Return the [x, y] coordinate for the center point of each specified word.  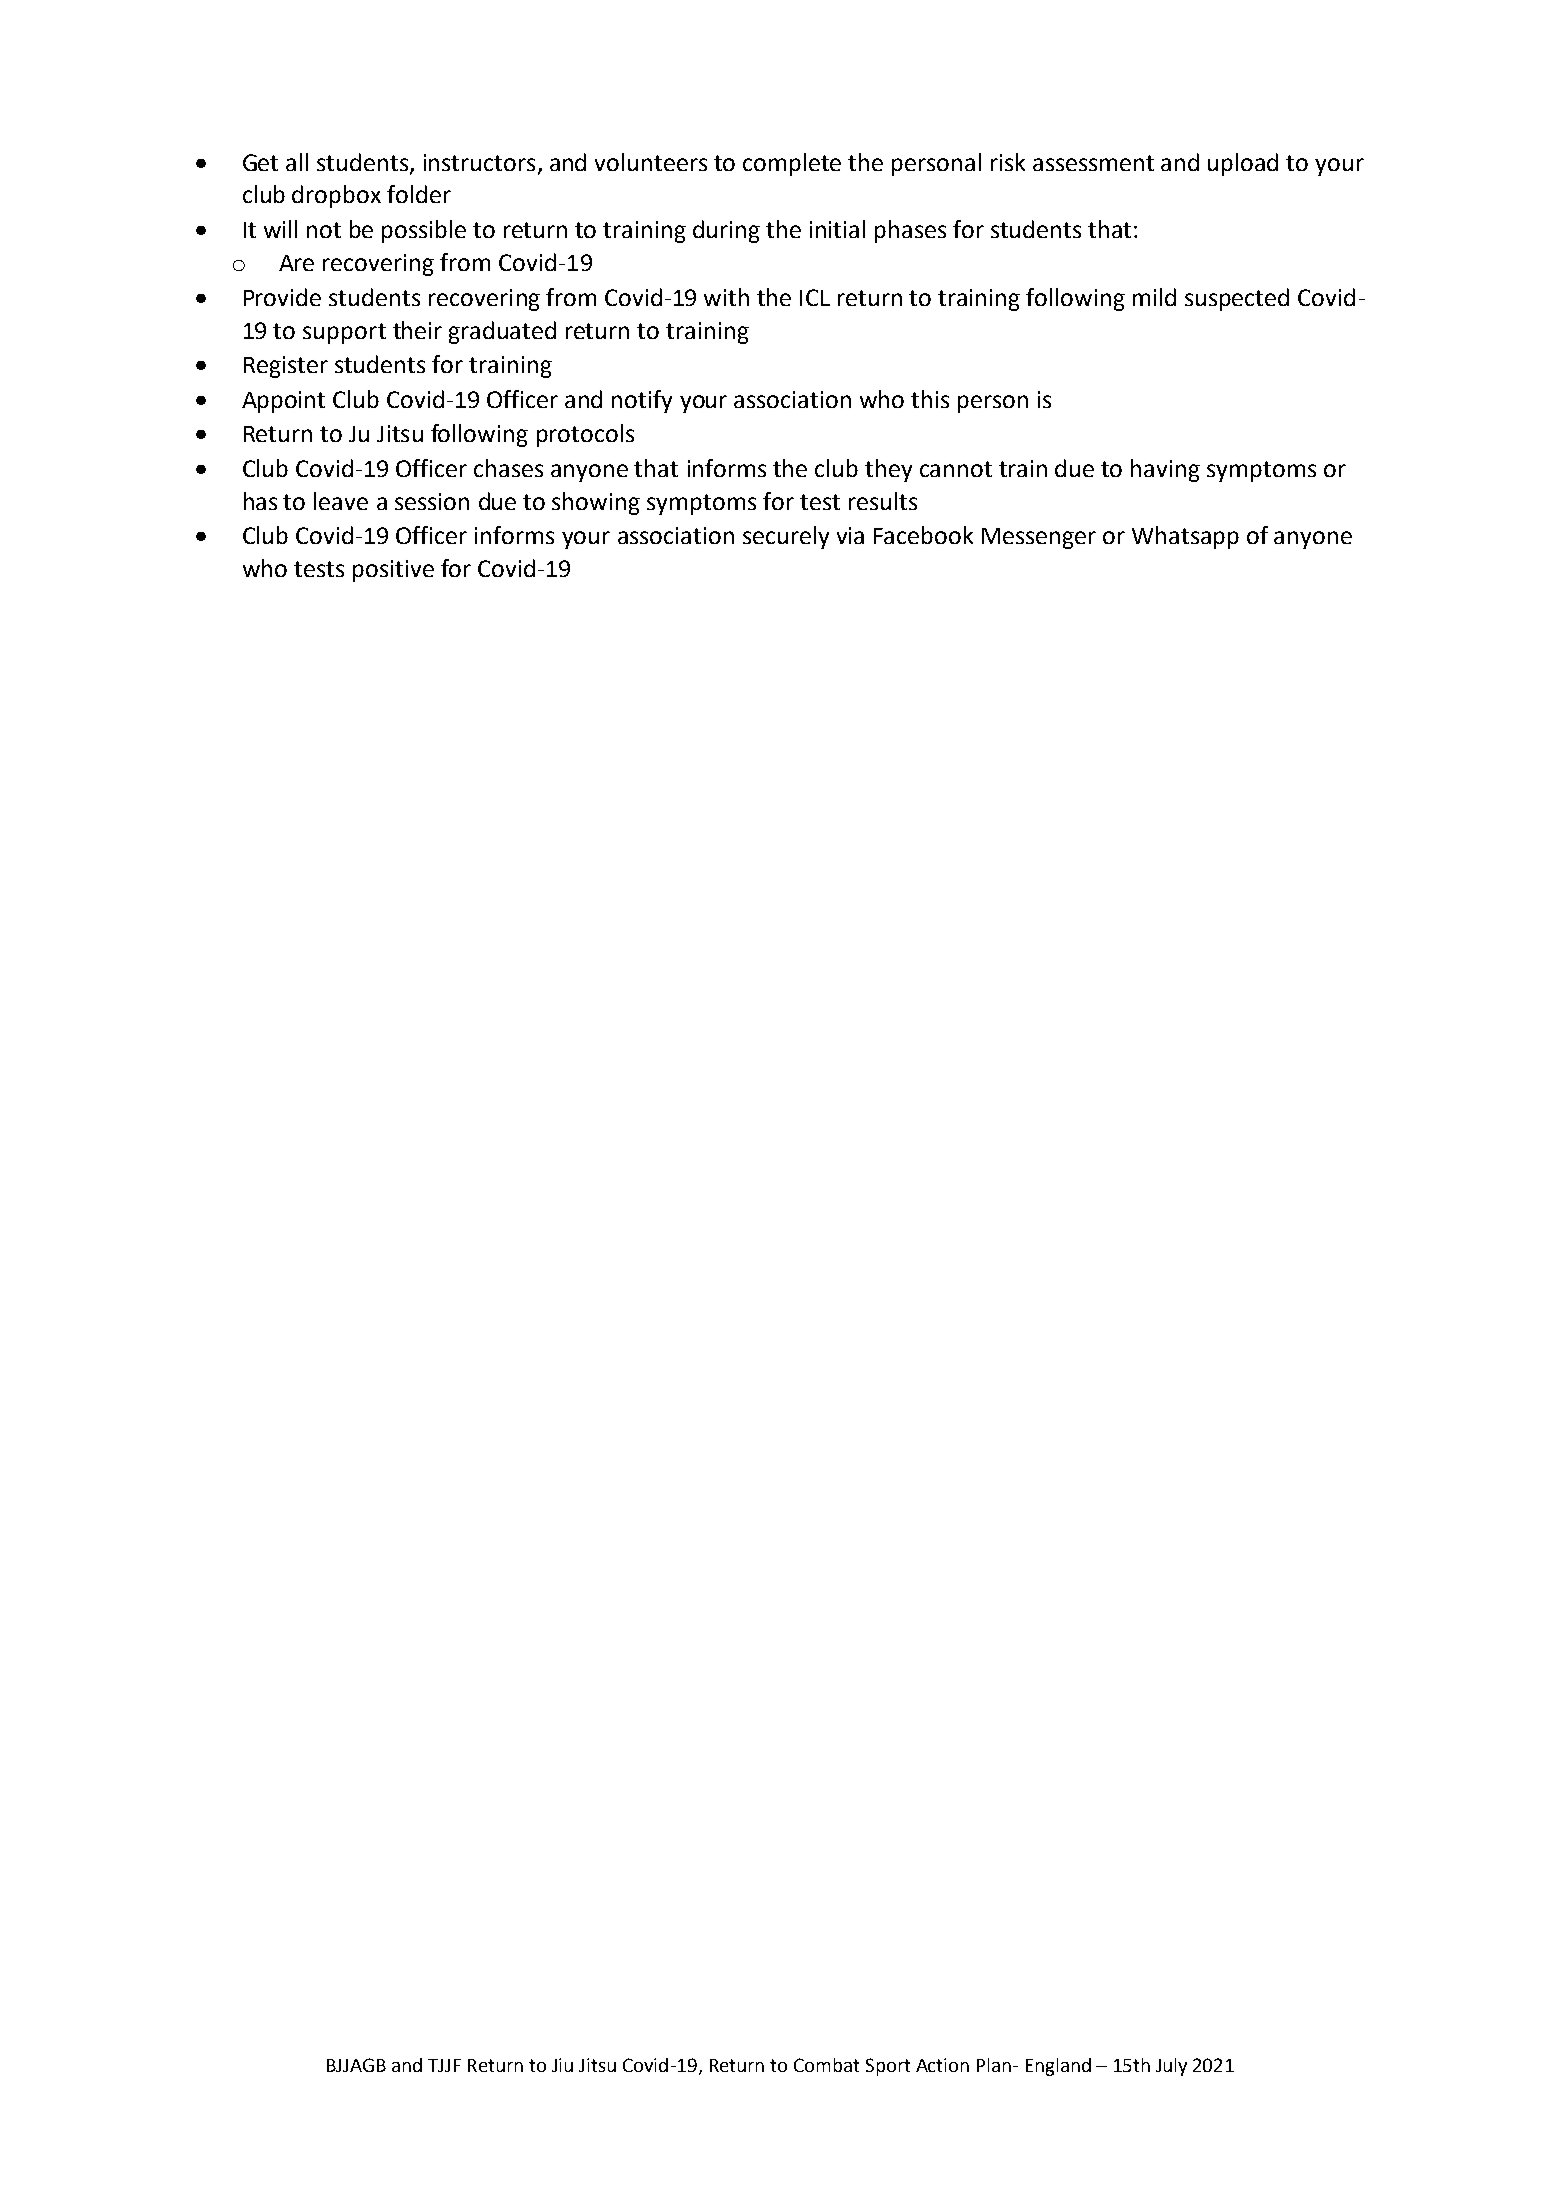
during [726, 231]
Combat [826, 2065]
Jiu [562, 2065]
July [1171, 2067]
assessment [1093, 163]
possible [424, 231]
